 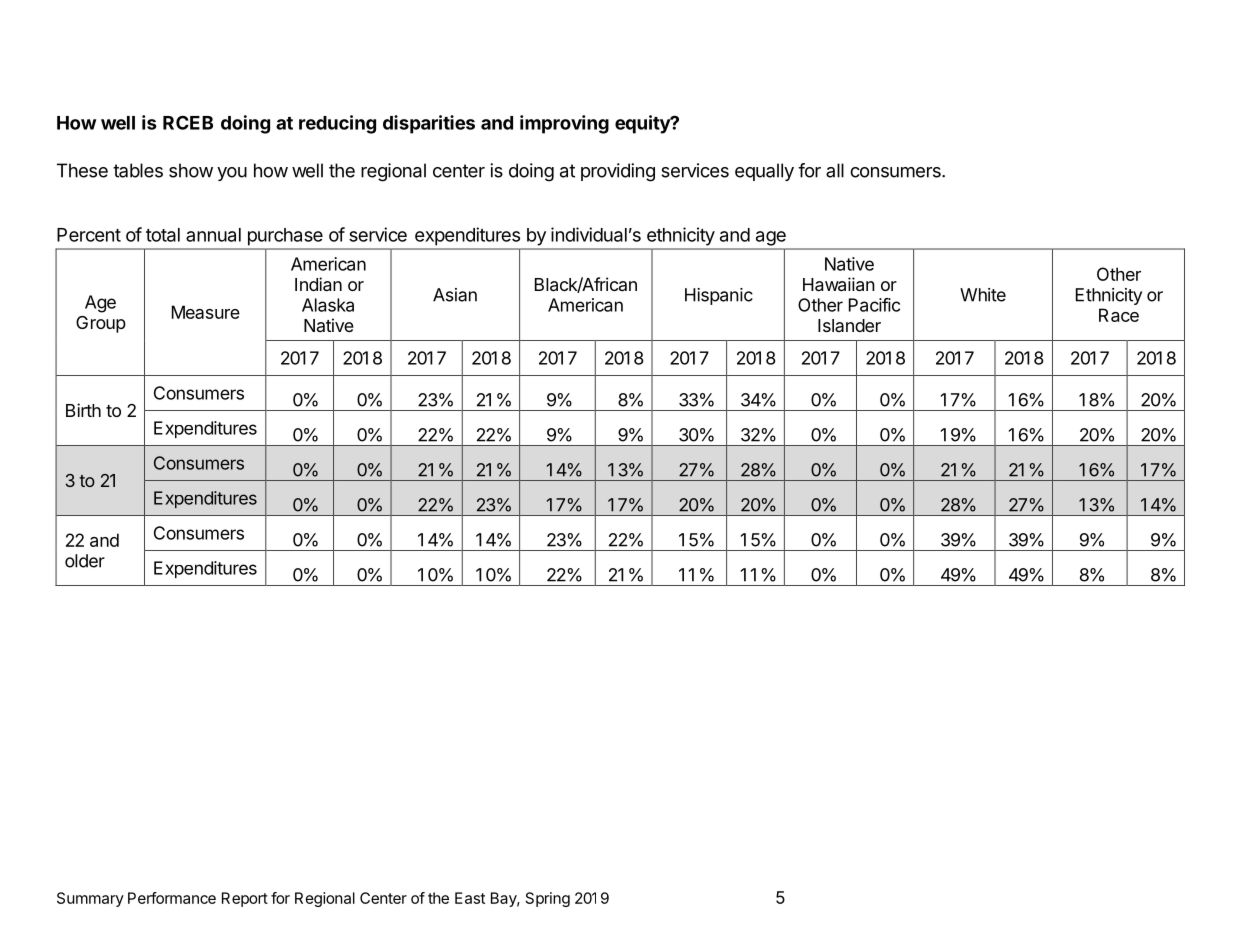 I want to click on older, so click(x=85, y=561).
